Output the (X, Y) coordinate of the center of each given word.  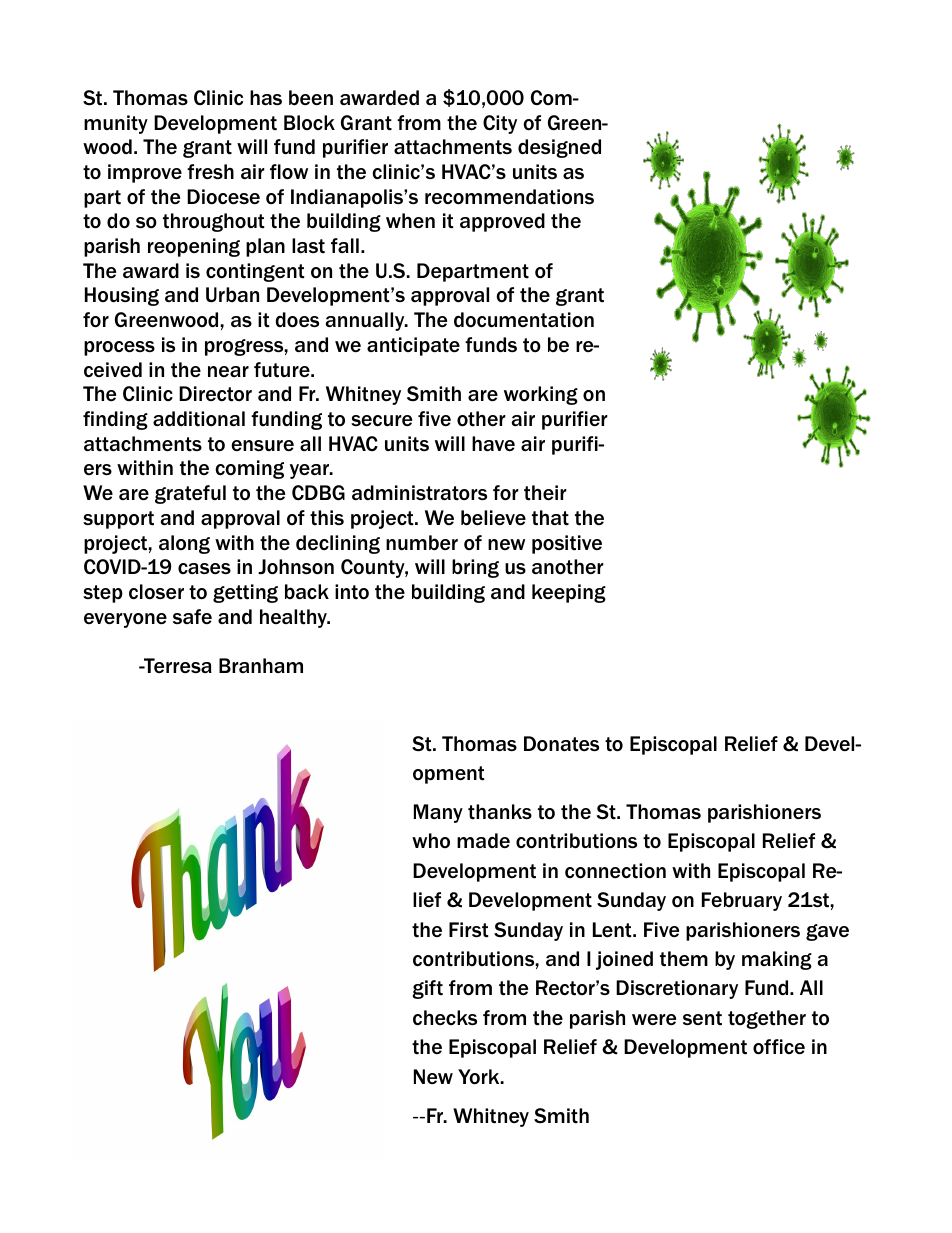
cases (204, 568)
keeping (569, 593)
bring (475, 568)
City (500, 124)
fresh (210, 171)
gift (428, 989)
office (779, 1047)
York (480, 1077)
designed (559, 148)
